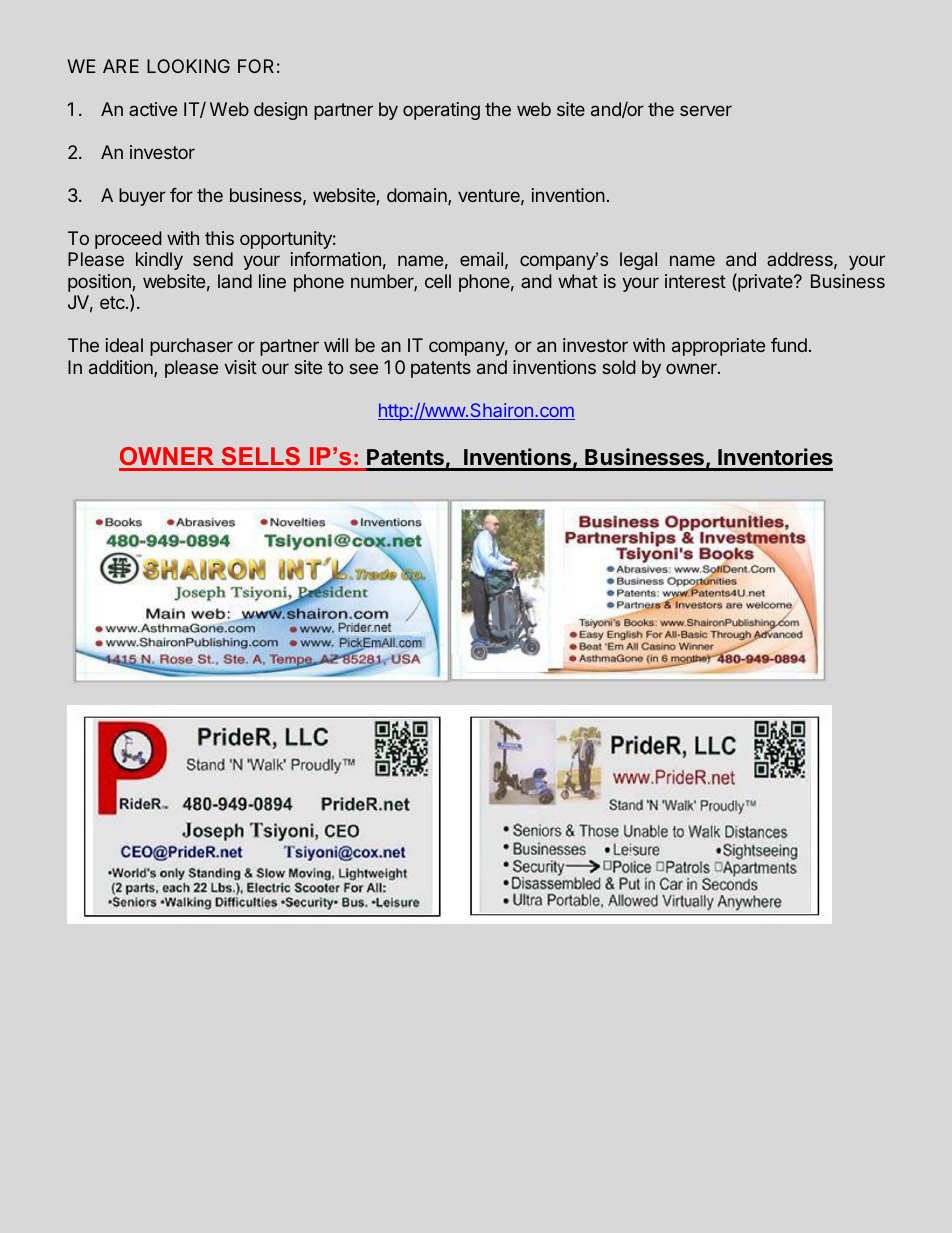 This image has height=1233, width=952. What do you see at coordinates (235, 281) in the image?
I see `land` at bounding box center [235, 281].
